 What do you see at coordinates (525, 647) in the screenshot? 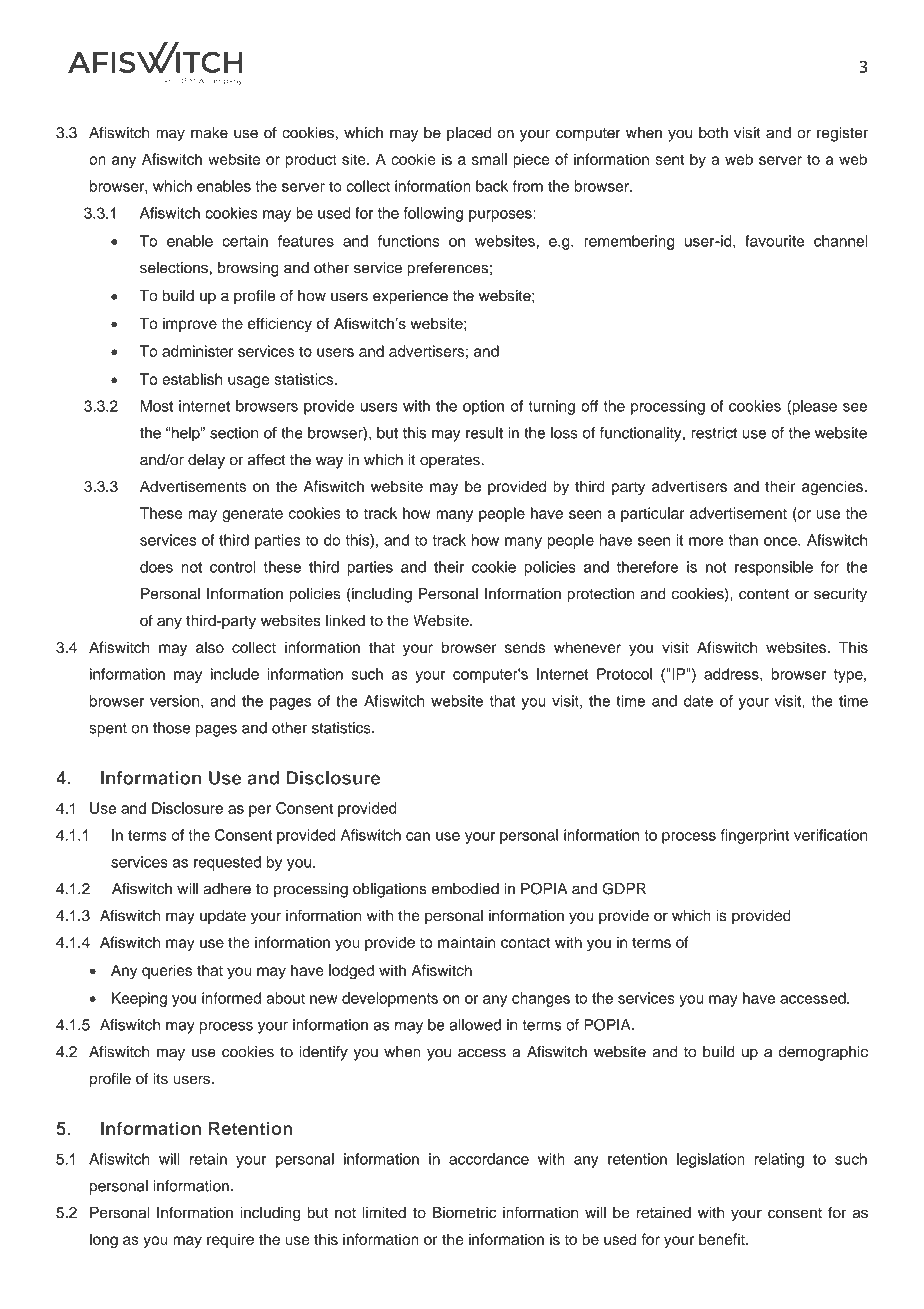
I see `sends` at bounding box center [525, 647].
